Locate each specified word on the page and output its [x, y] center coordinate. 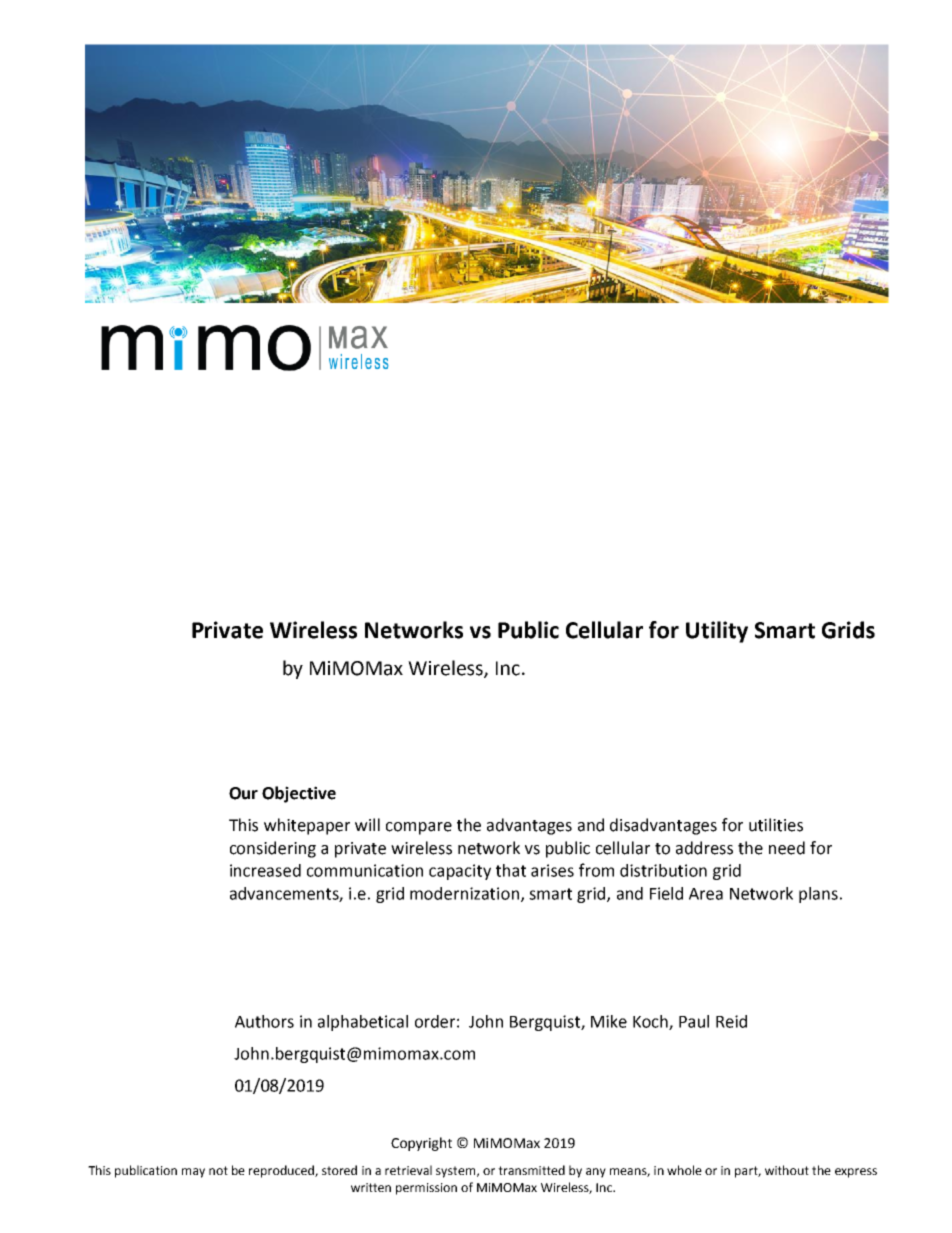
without [787, 1170]
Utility [717, 632]
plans [818, 895]
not [218, 1170]
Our [243, 793]
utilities [776, 825]
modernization [464, 893]
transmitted [531, 1170]
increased [265, 870]
